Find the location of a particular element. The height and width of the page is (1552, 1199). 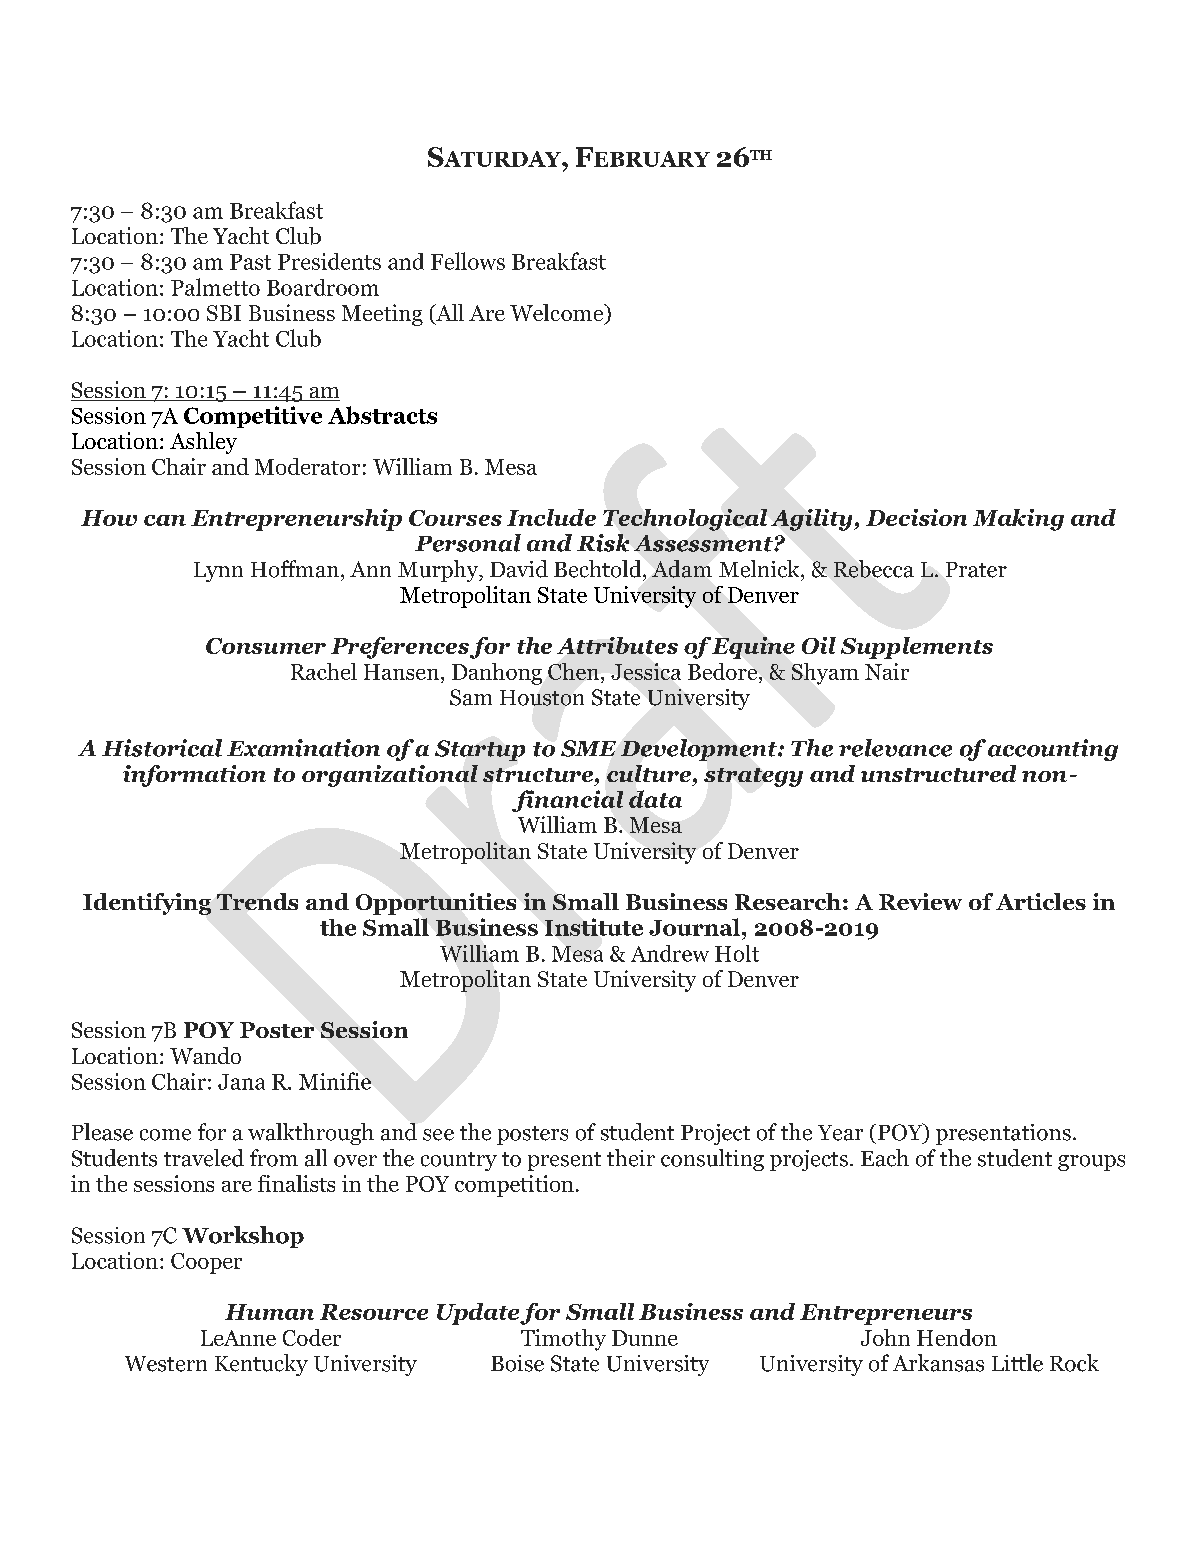

accounting is located at coordinates (1053, 750).
